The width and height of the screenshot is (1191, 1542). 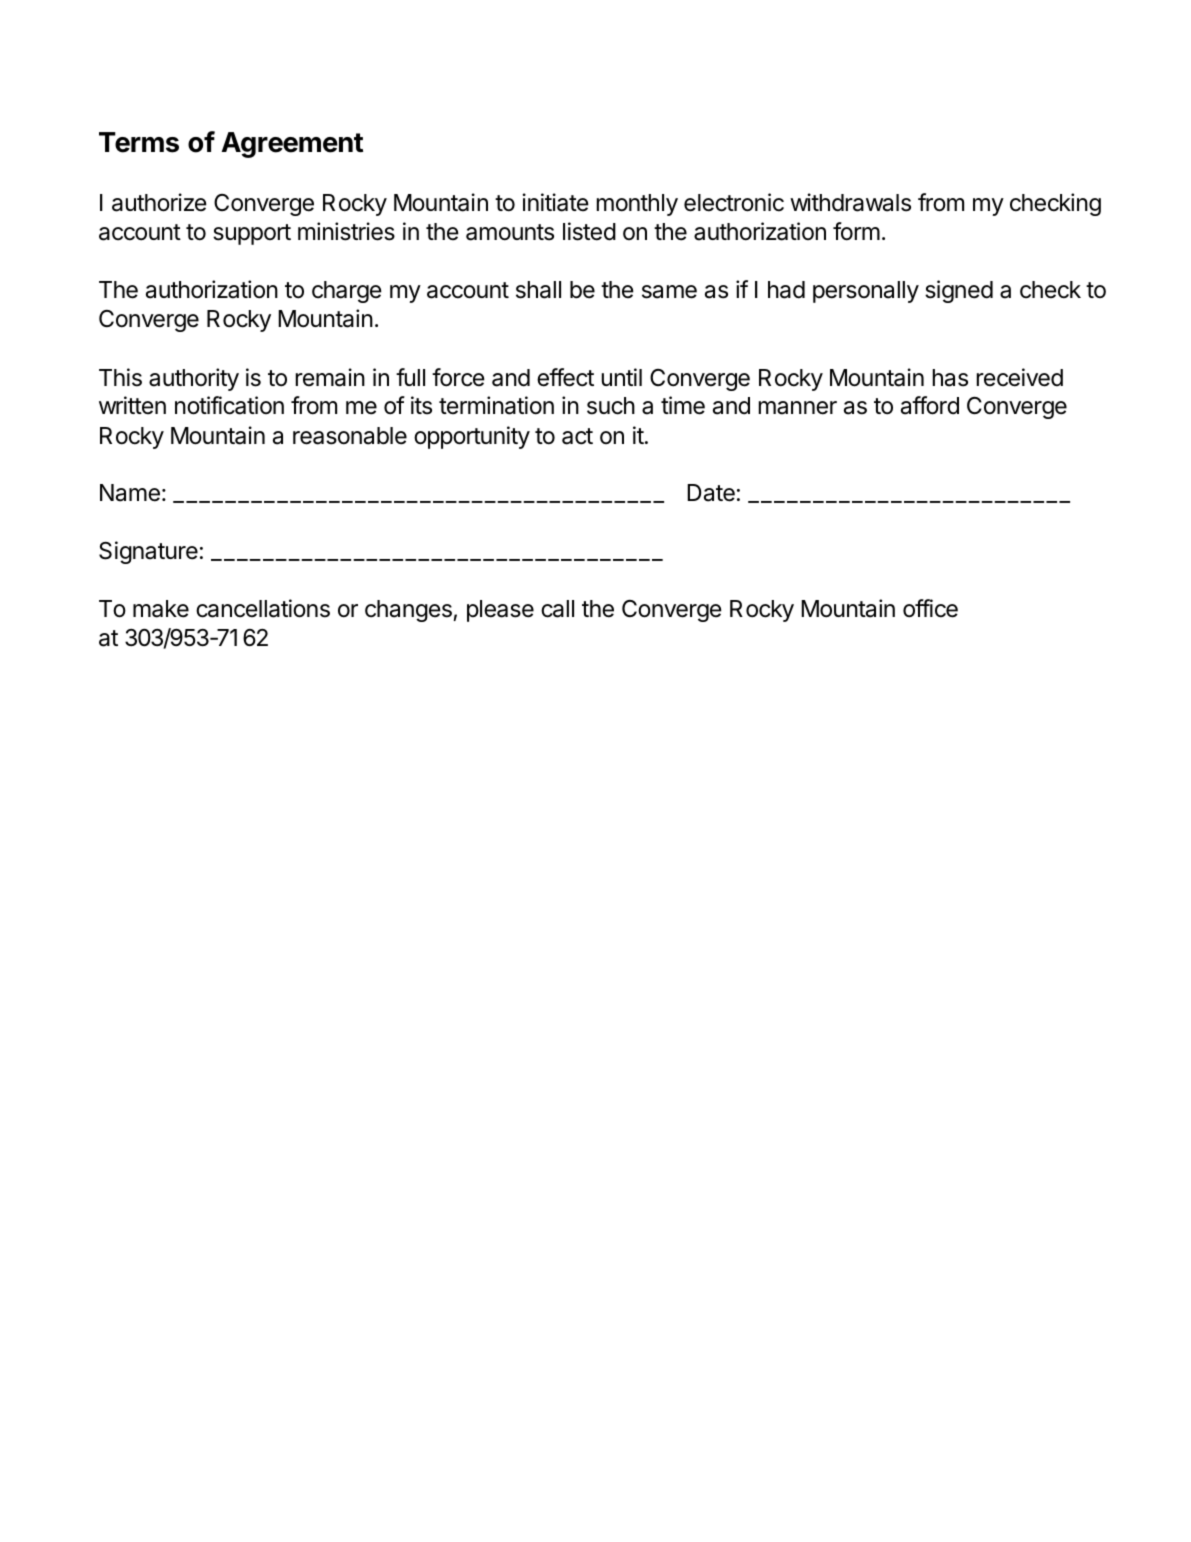 What do you see at coordinates (557, 609) in the screenshot?
I see `call` at bounding box center [557, 609].
